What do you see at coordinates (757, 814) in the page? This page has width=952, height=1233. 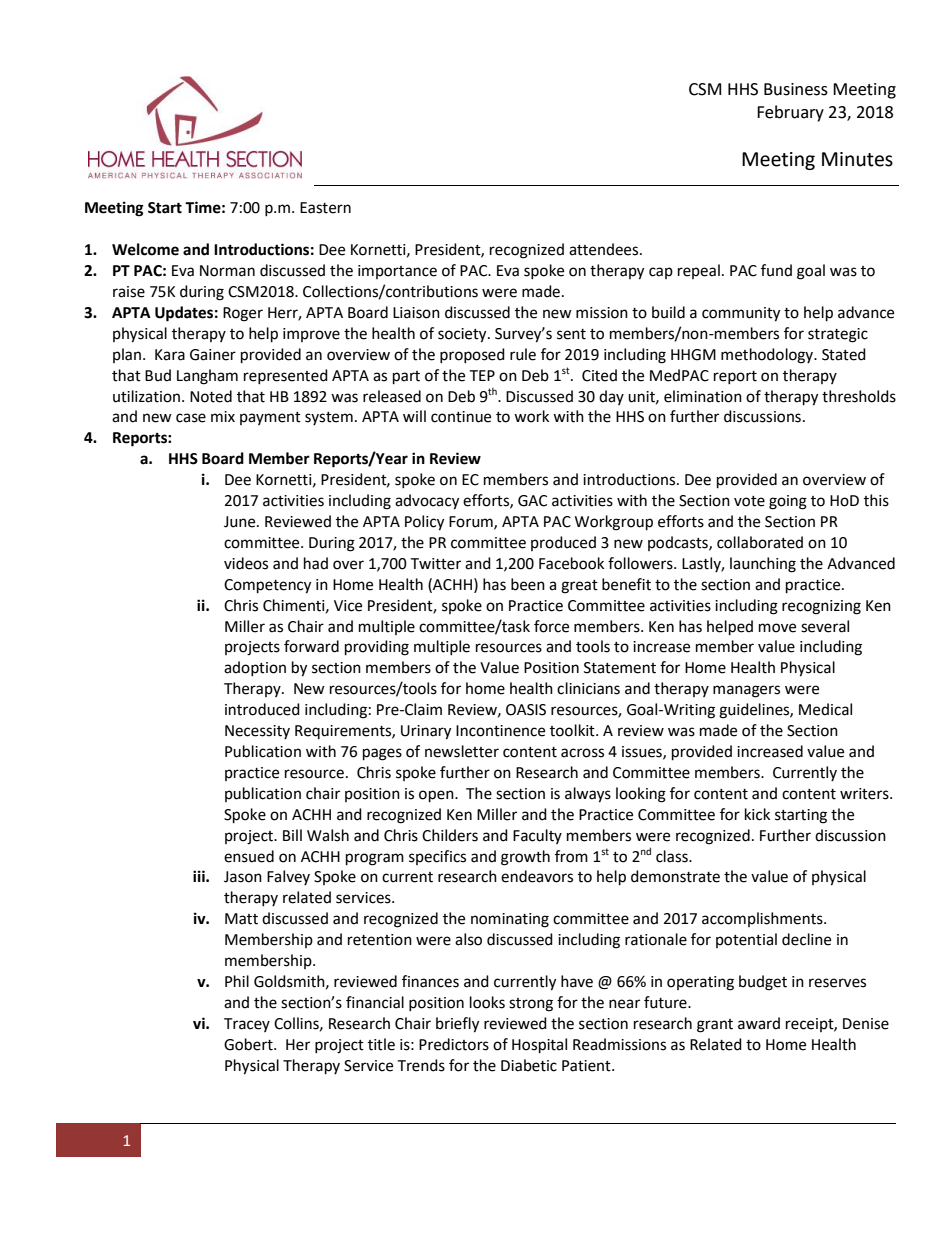 I see `kick` at bounding box center [757, 814].
